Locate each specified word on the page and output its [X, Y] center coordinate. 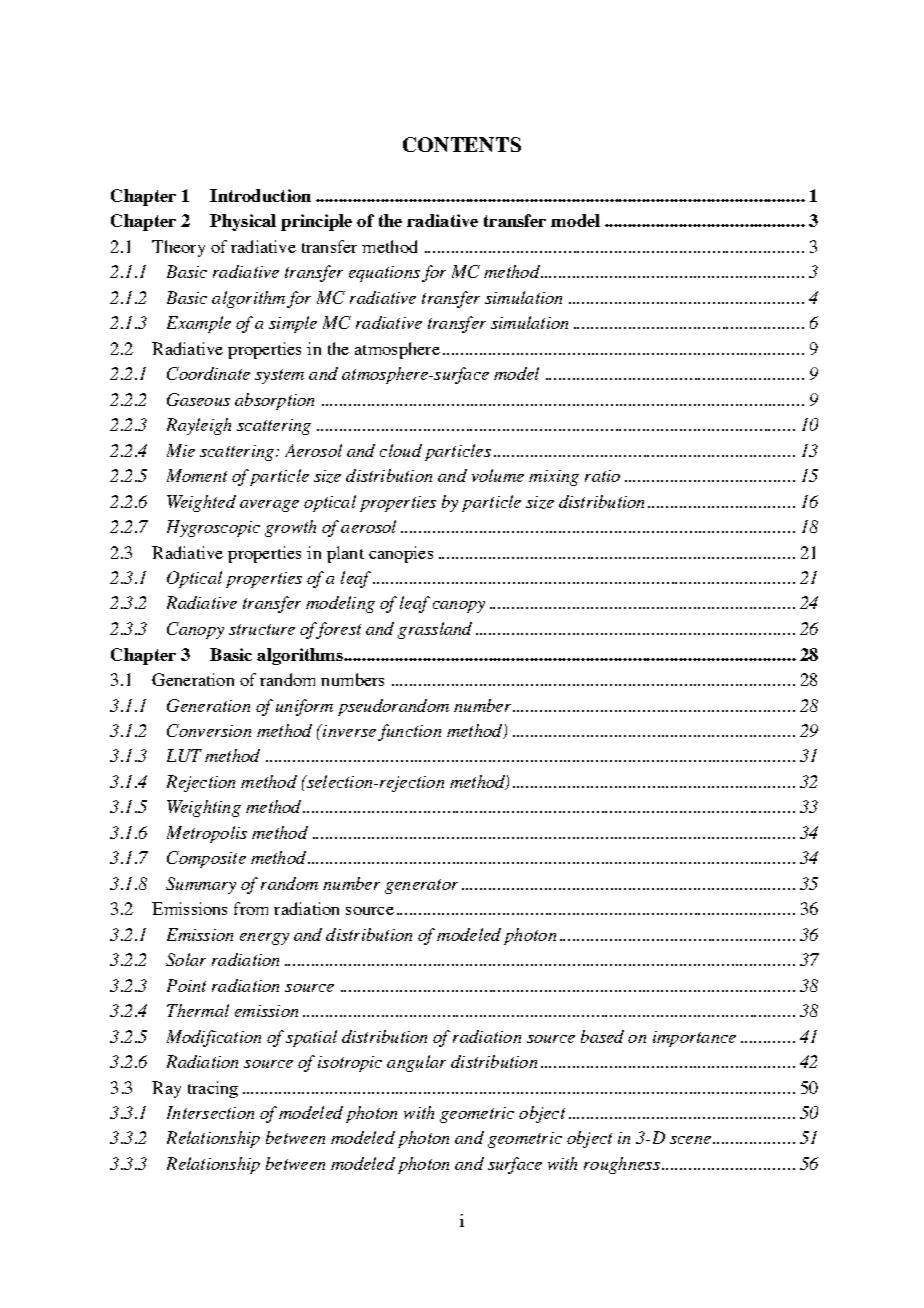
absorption [274, 401]
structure [262, 629]
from [251, 908]
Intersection [210, 1112]
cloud [401, 450]
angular [416, 1063]
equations [384, 274]
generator [421, 886]
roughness [622, 1165]
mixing [554, 478]
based [602, 1036]
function [409, 732]
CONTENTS [462, 144]
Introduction [260, 195]
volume [498, 475]
